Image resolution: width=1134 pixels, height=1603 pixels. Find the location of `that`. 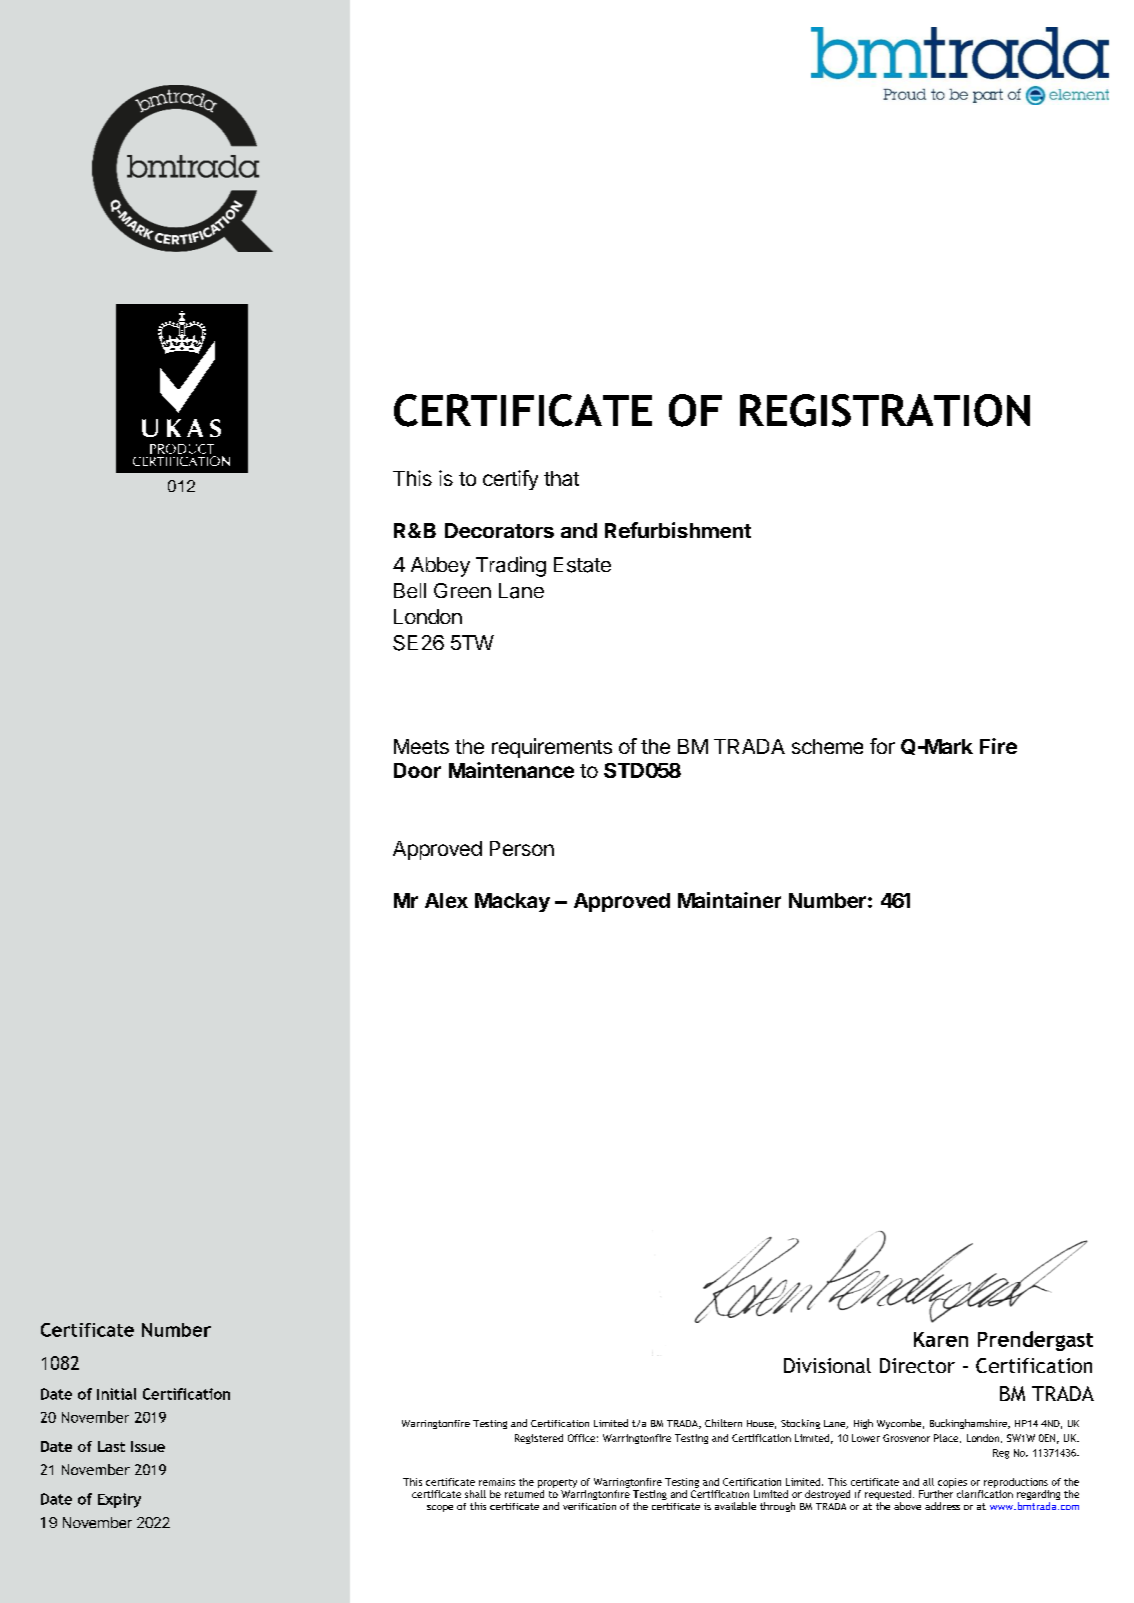

that is located at coordinates (561, 478).
